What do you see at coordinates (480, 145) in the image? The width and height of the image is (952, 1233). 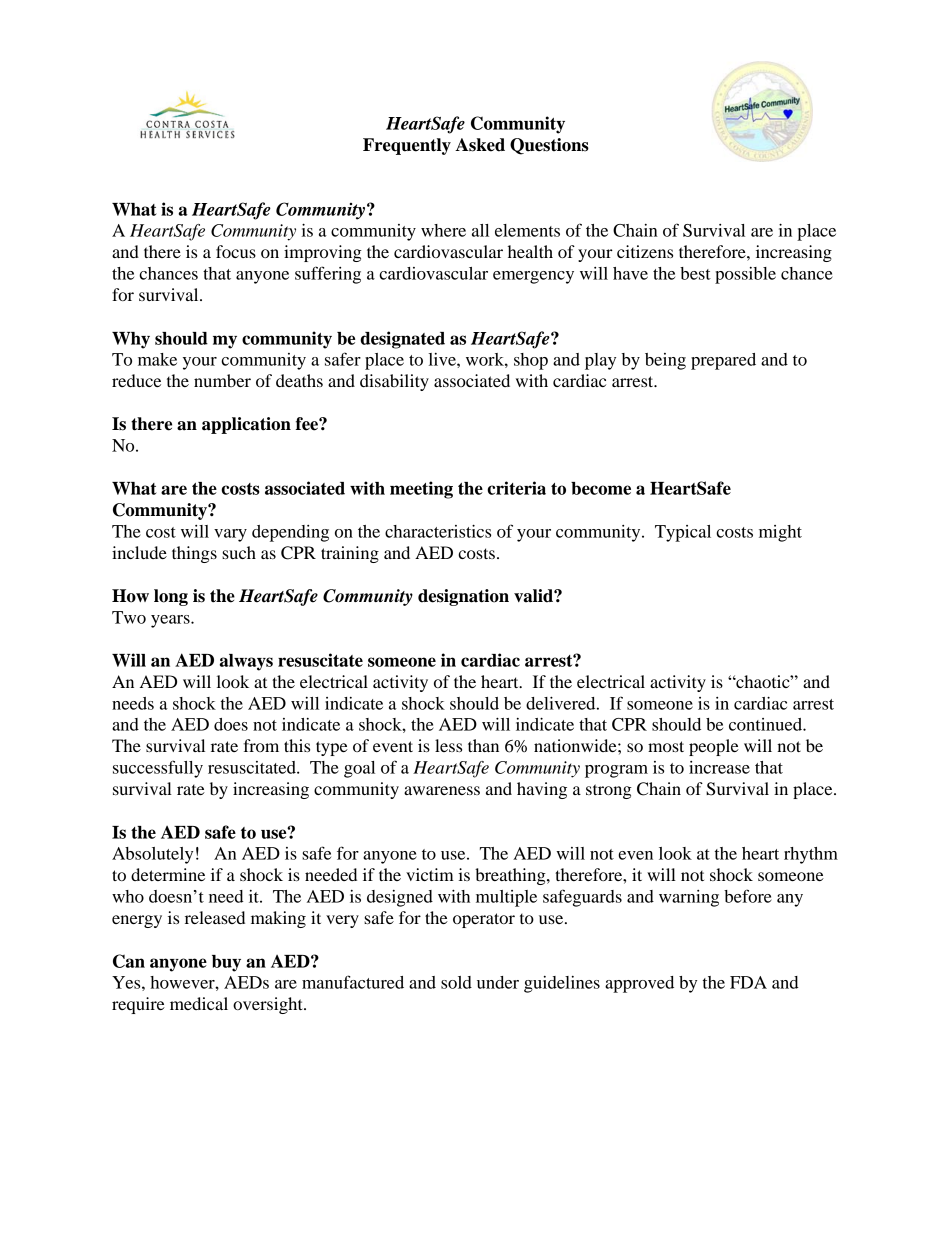 I see `Asked` at bounding box center [480, 145].
